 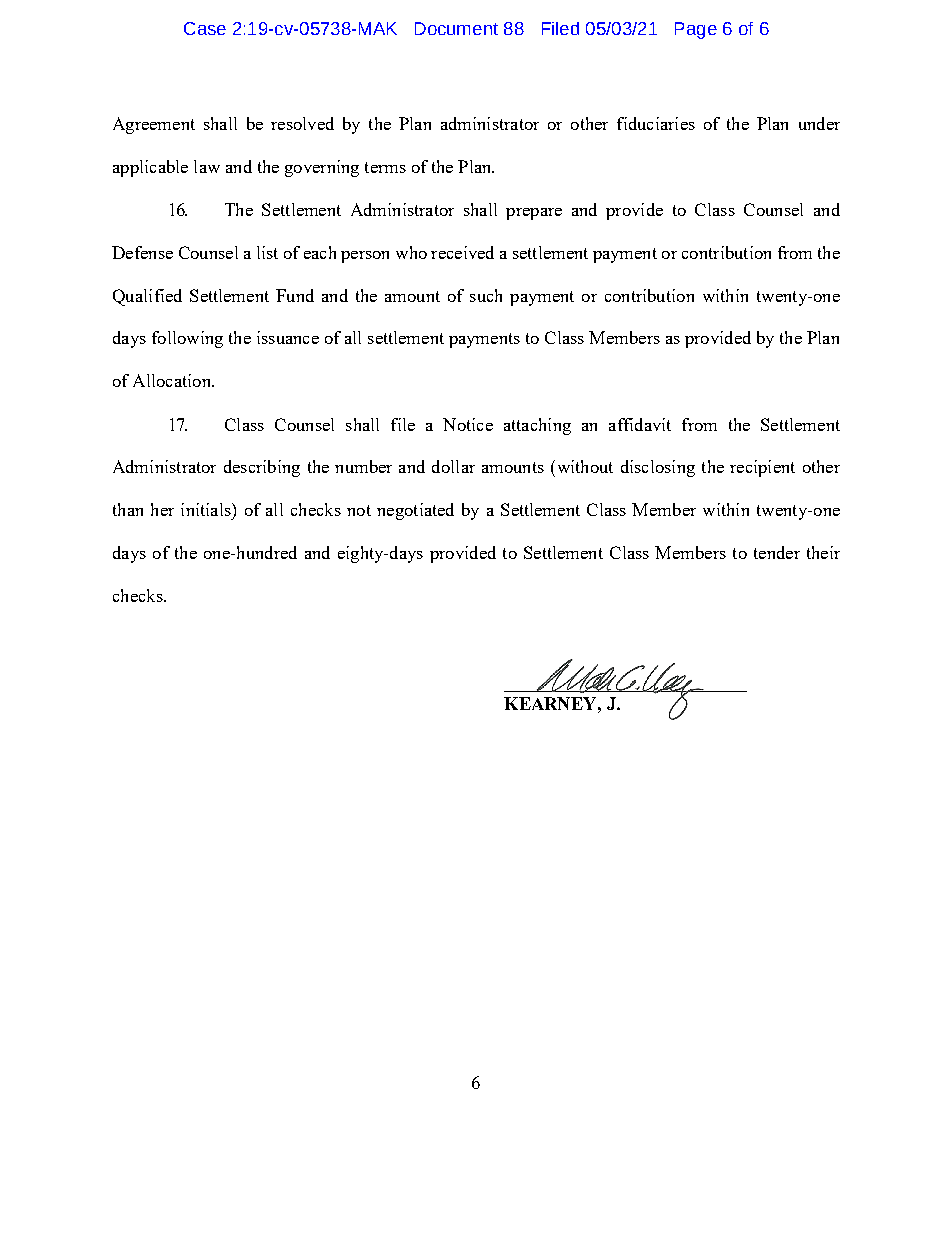 I want to click on Qualified, so click(x=147, y=297).
